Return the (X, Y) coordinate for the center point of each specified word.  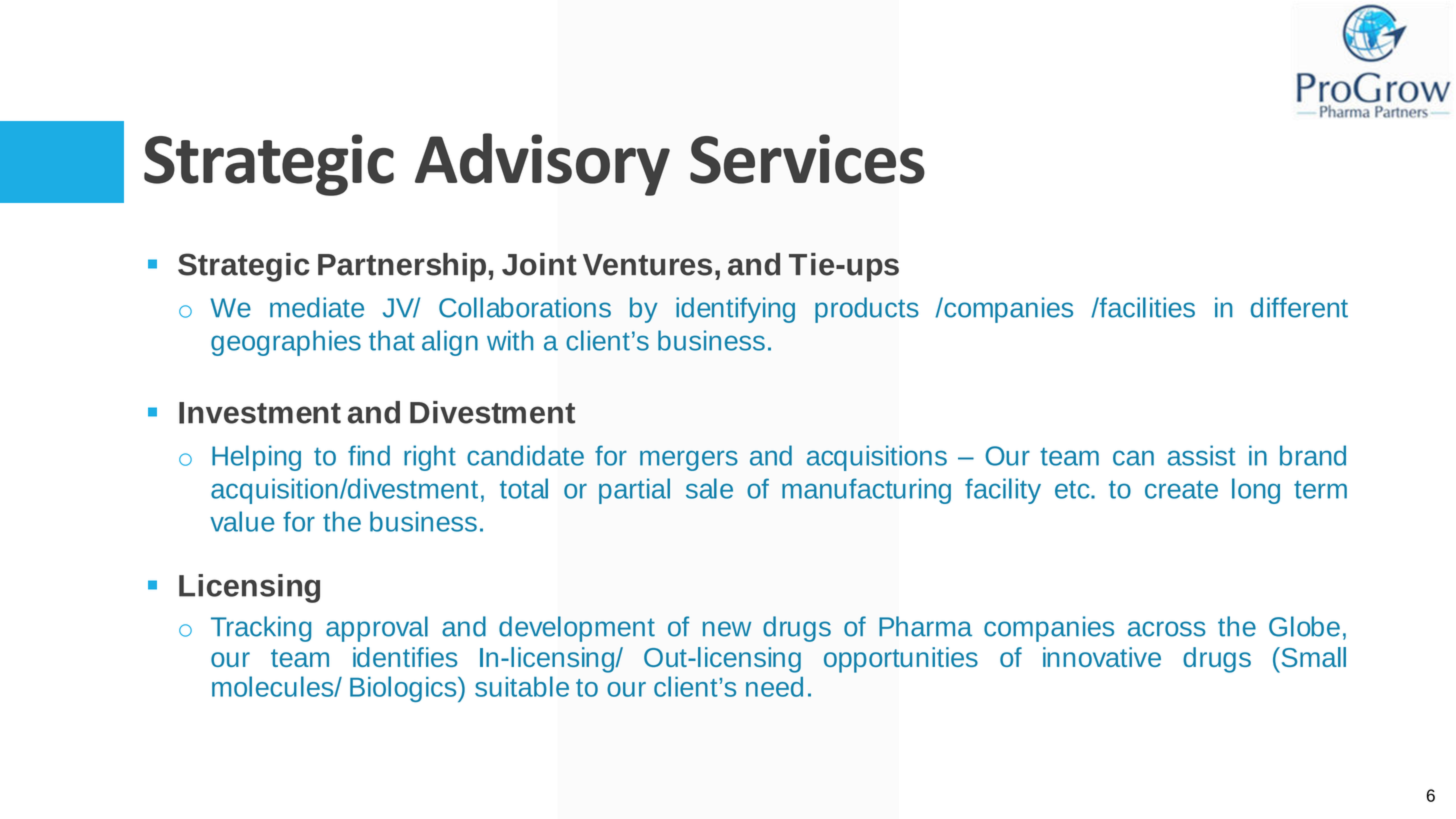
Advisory (542, 164)
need (774, 687)
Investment (260, 413)
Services (807, 159)
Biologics (404, 689)
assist (1201, 455)
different (1299, 307)
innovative (1102, 657)
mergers (689, 460)
